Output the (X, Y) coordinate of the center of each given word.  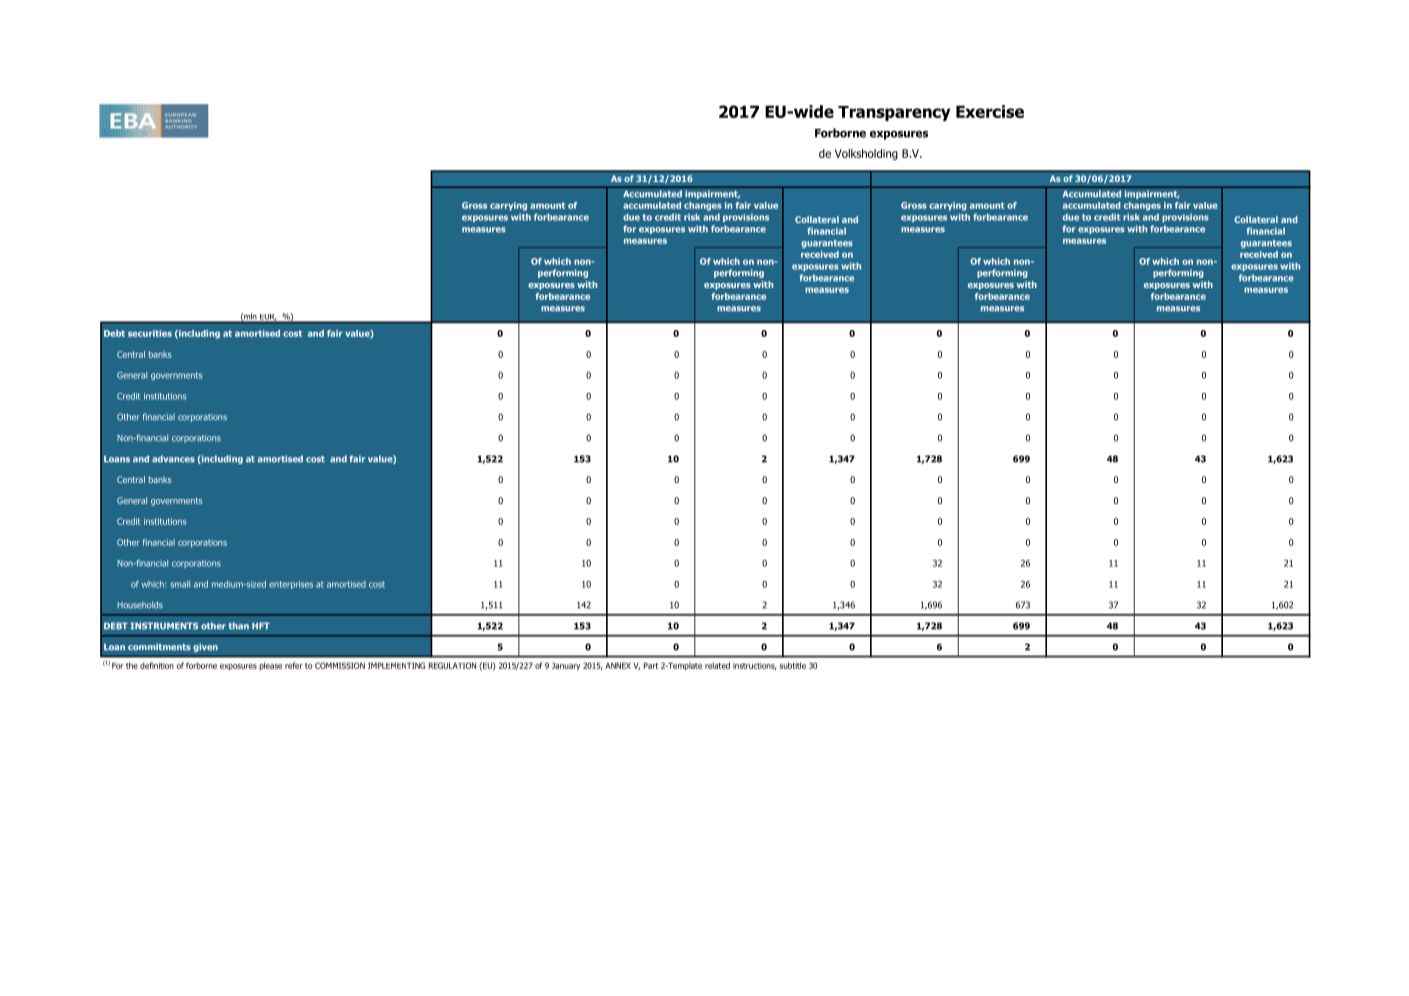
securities (150, 333)
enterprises (291, 585)
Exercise (990, 111)
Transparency (894, 113)
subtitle (793, 665)
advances (173, 459)
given (205, 647)
